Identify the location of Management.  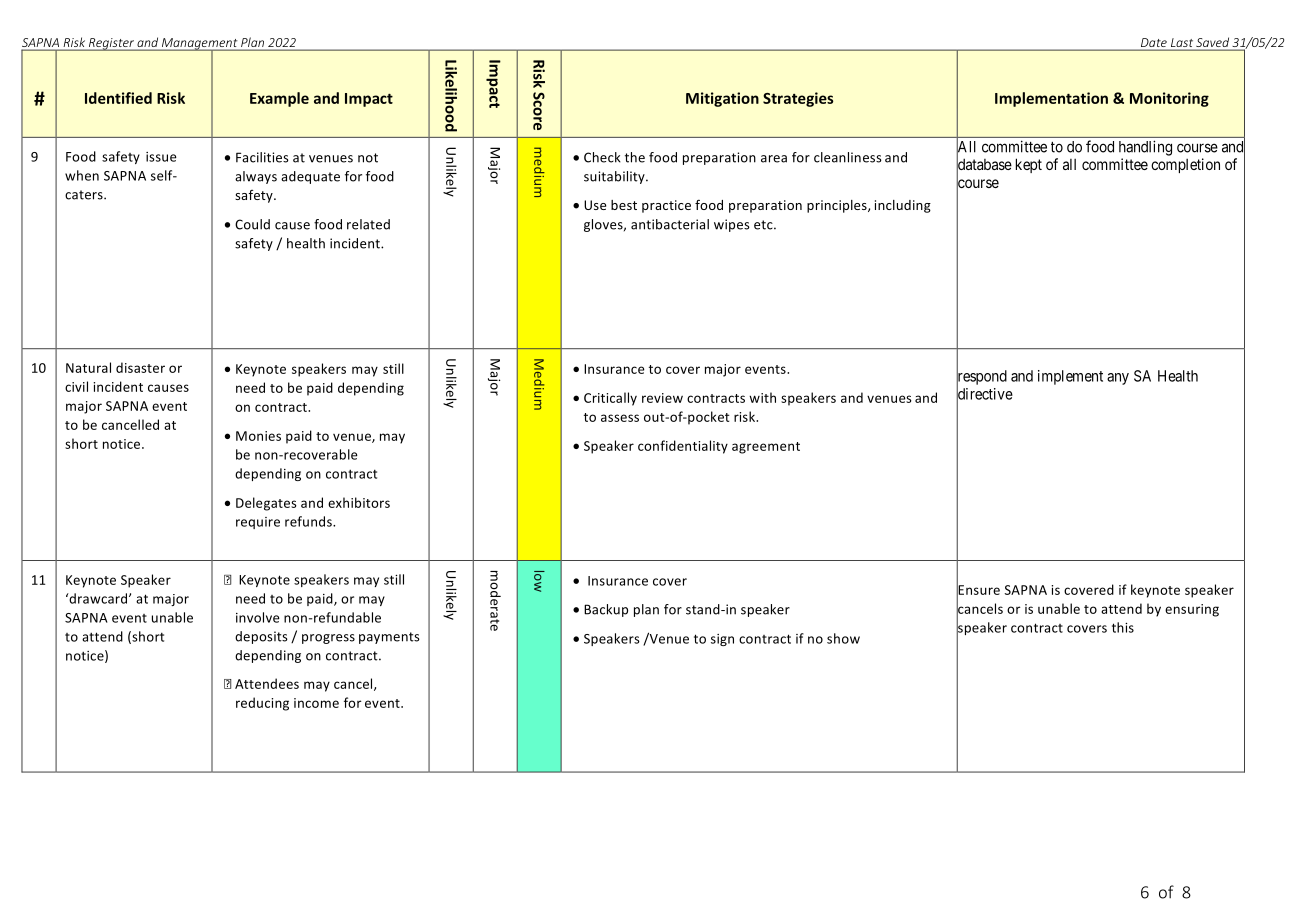
(200, 45).
